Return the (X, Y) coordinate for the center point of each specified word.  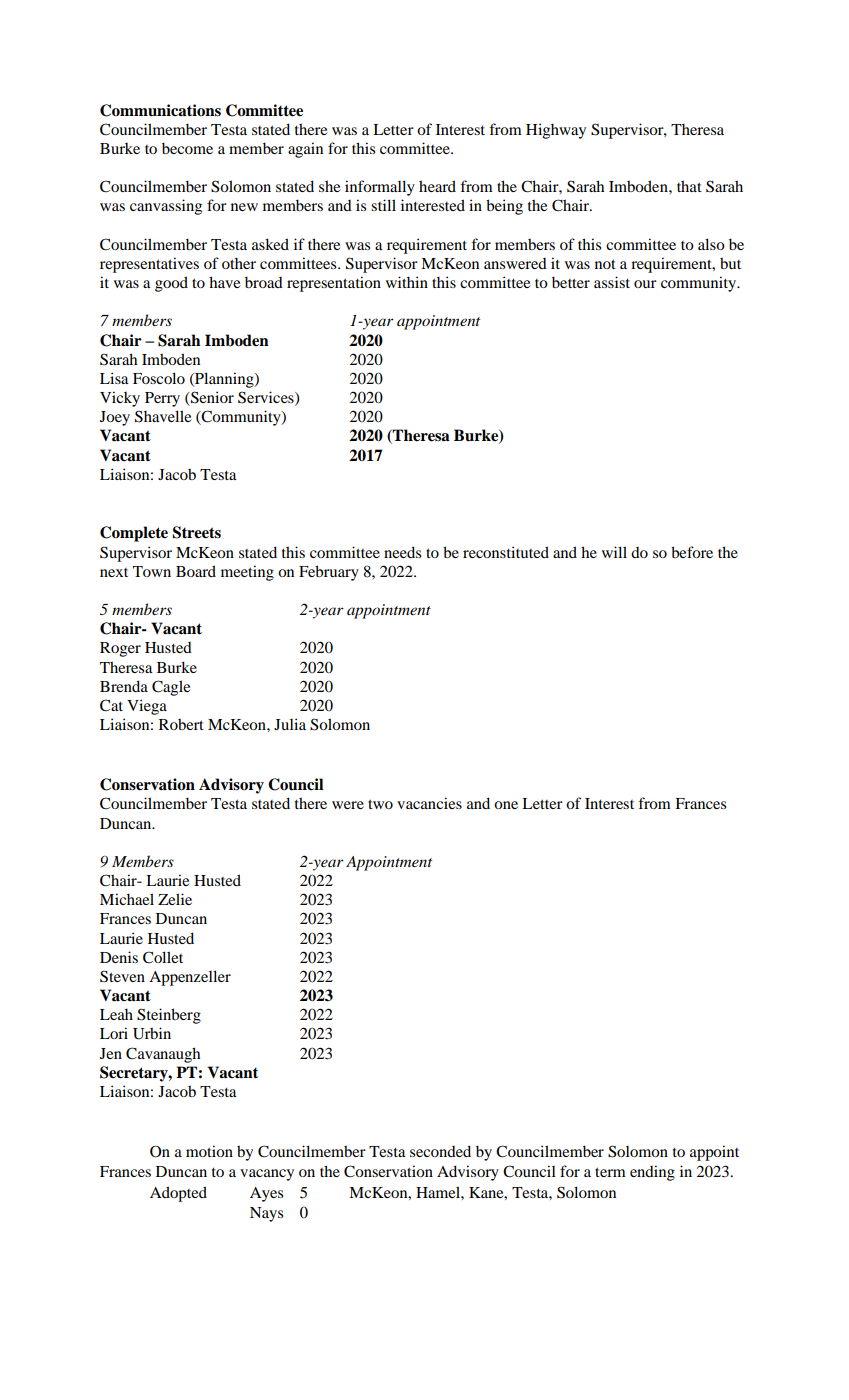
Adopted (178, 1194)
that (689, 186)
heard (437, 186)
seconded (440, 1151)
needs (402, 552)
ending (652, 1173)
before (692, 552)
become (187, 148)
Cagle (171, 688)
